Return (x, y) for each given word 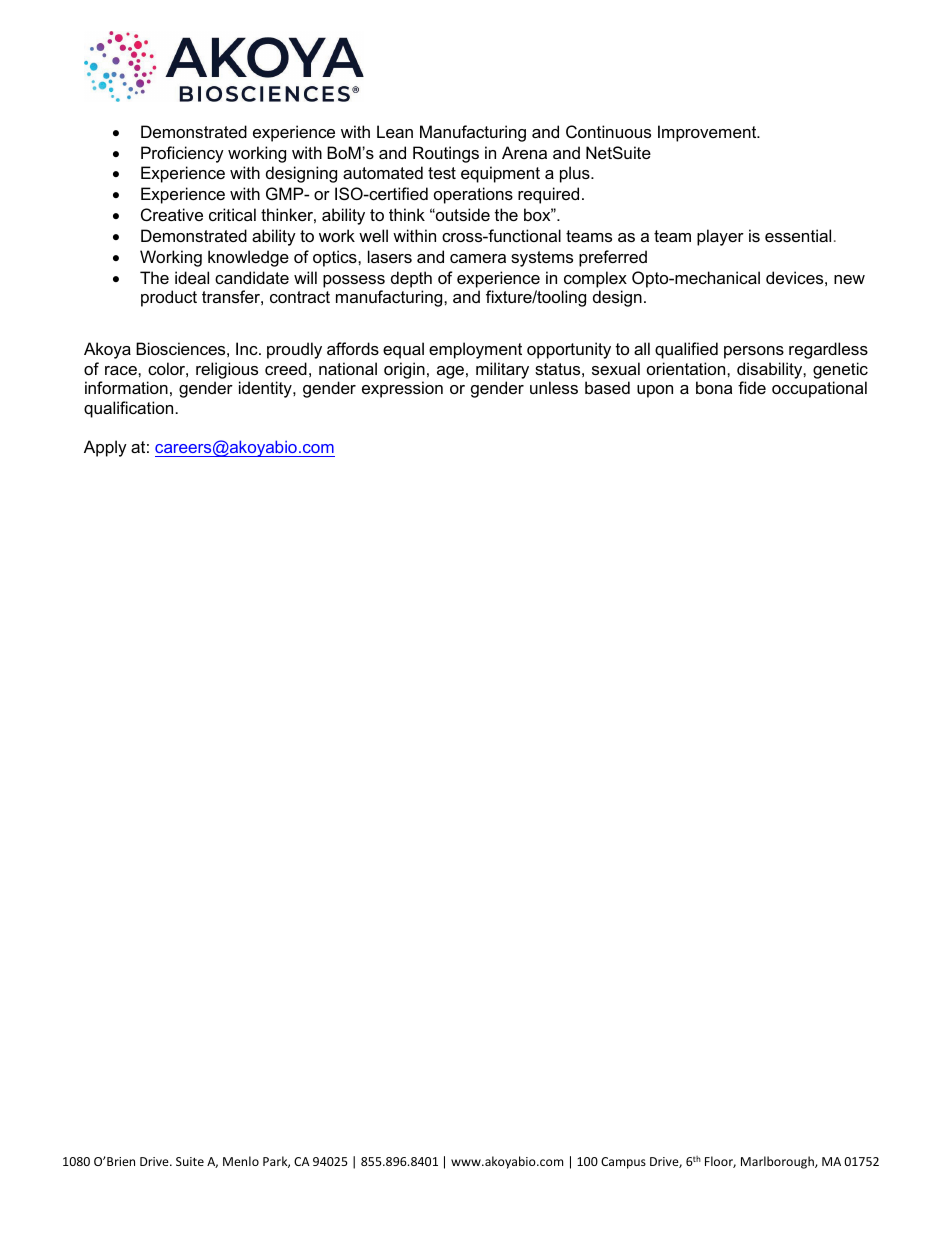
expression (402, 389)
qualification (128, 409)
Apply (105, 448)
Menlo (241, 1161)
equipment (500, 174)
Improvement (708, 133)
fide (752, 387)
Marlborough (778, 1162)
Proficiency (182, 154)
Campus (623, 1163)
